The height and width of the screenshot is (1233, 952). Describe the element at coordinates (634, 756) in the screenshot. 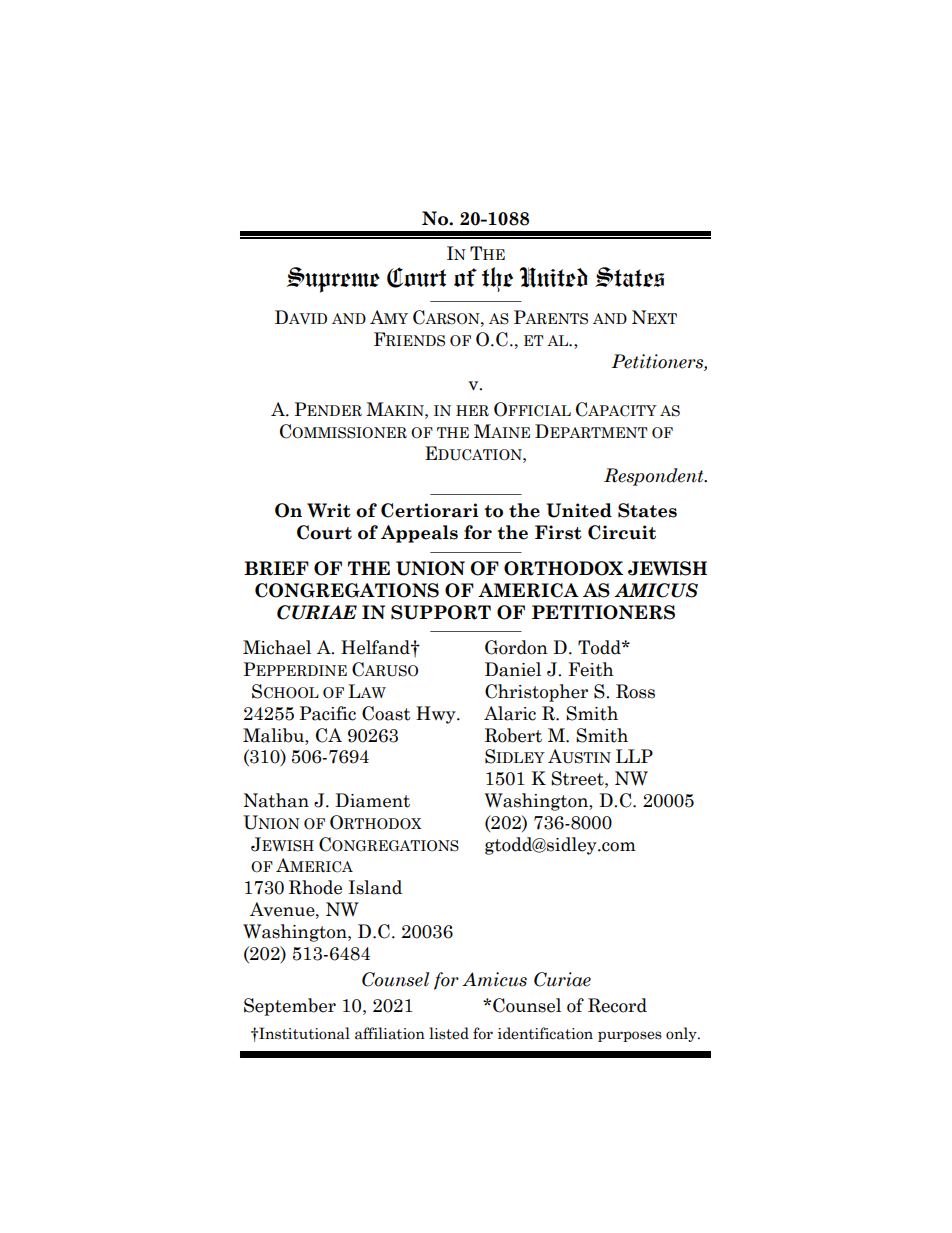

I see `LLP` at that location.
